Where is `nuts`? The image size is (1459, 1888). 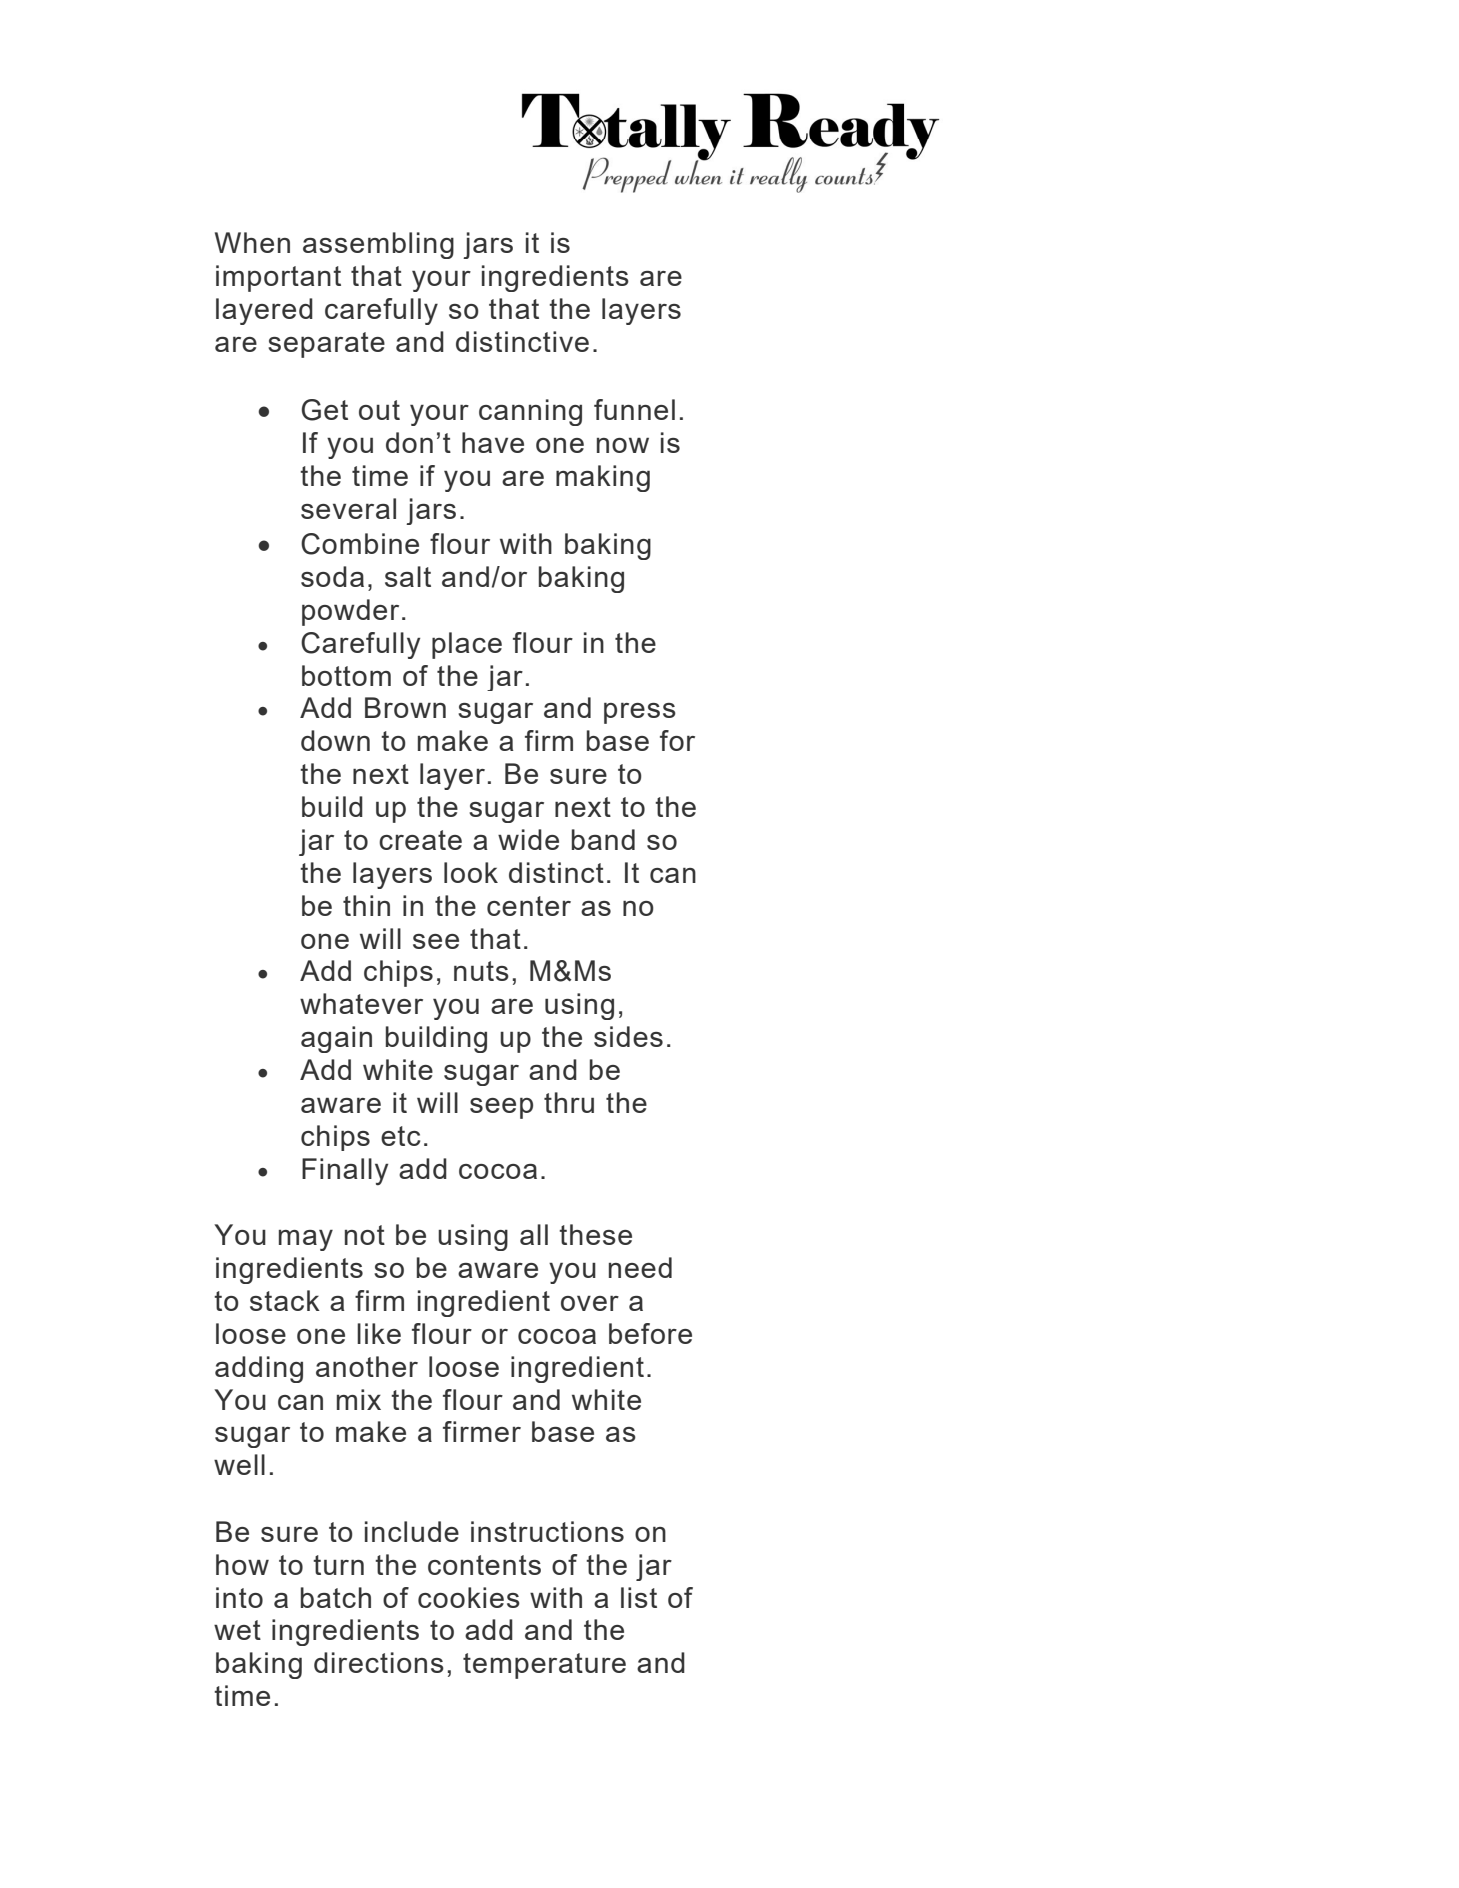
nuts is located at coordinates (481, 971).
